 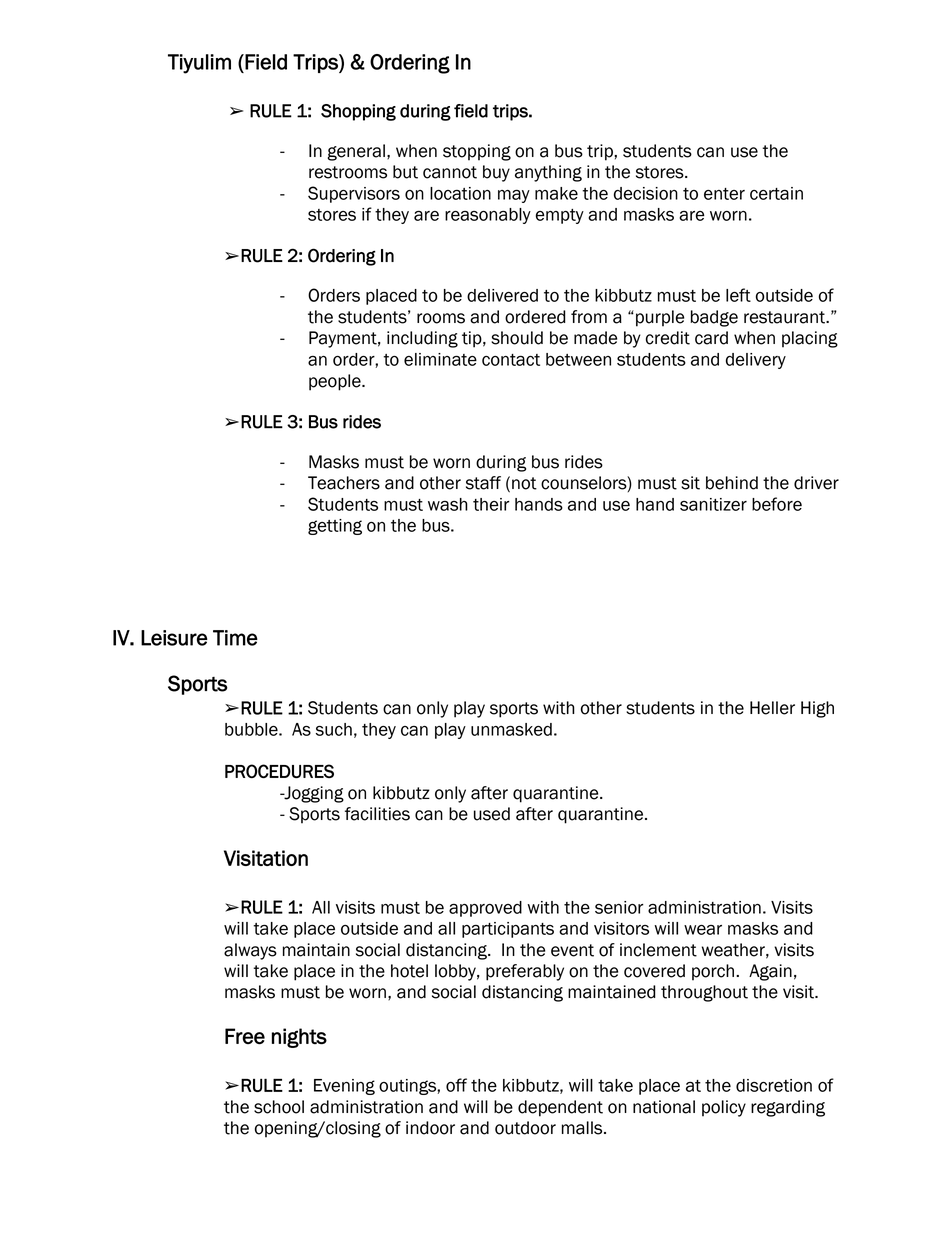 What do you see at coordinates (279, 771) in the page?
I see `PROCEDURES` at bounding box center [279, 771].
